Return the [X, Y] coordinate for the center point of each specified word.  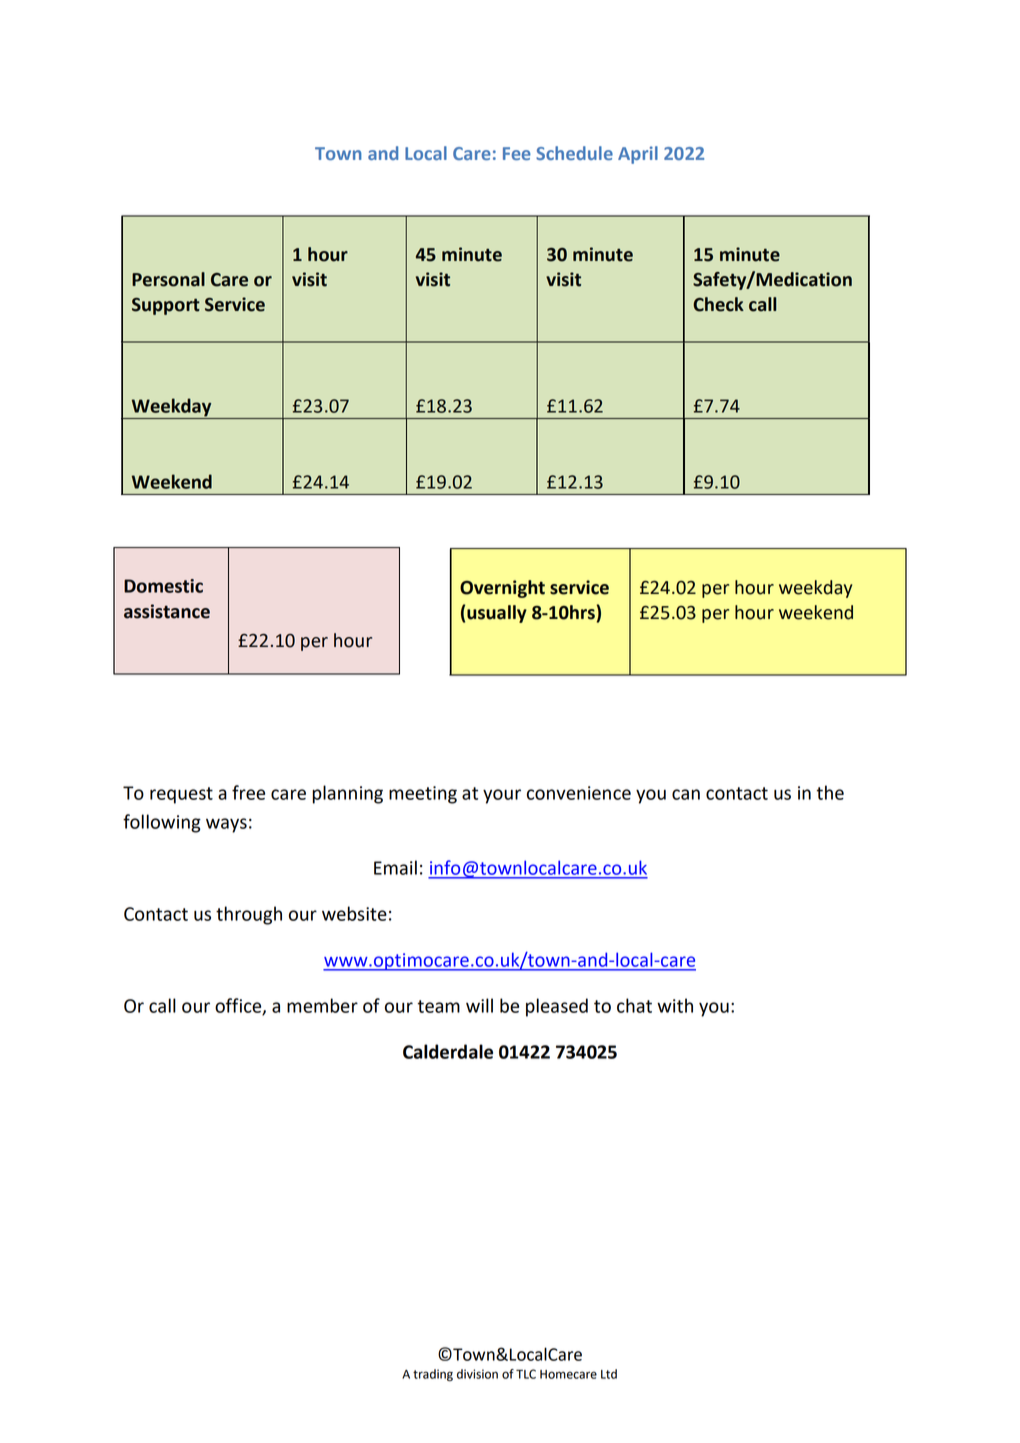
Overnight [502, 589]
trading [433, 1375]
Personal [168, 279]
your [502, 796]
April [638, 155]
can [686, 794]
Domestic [163, 586]
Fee [517, 153]
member [322, 1005]
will [479, 1005]
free [248, 792]
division [477, 1374]
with [675, 1005]
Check [718, 304]
